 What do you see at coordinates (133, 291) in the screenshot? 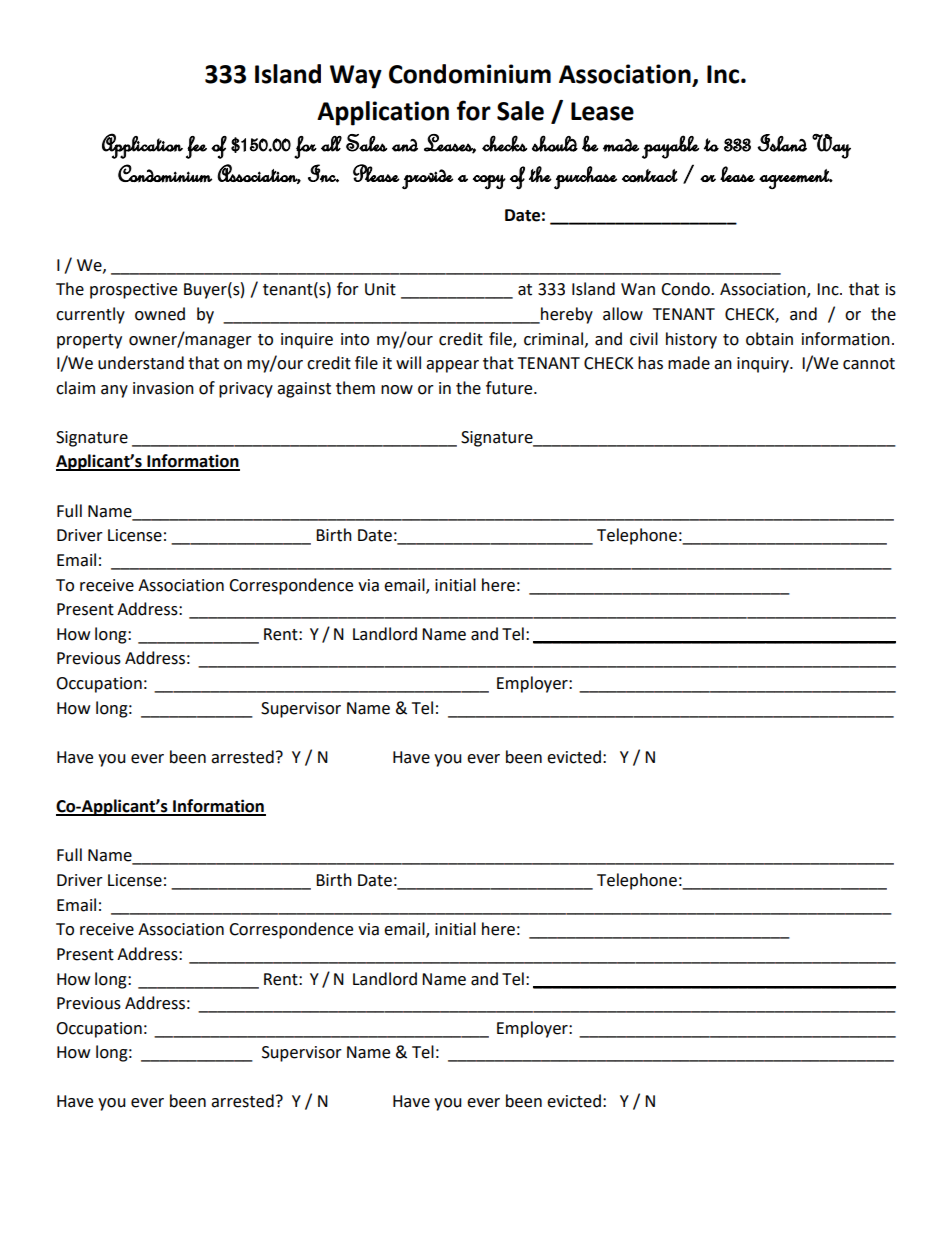
I see `prospective` at bounding box center [133, 291].
